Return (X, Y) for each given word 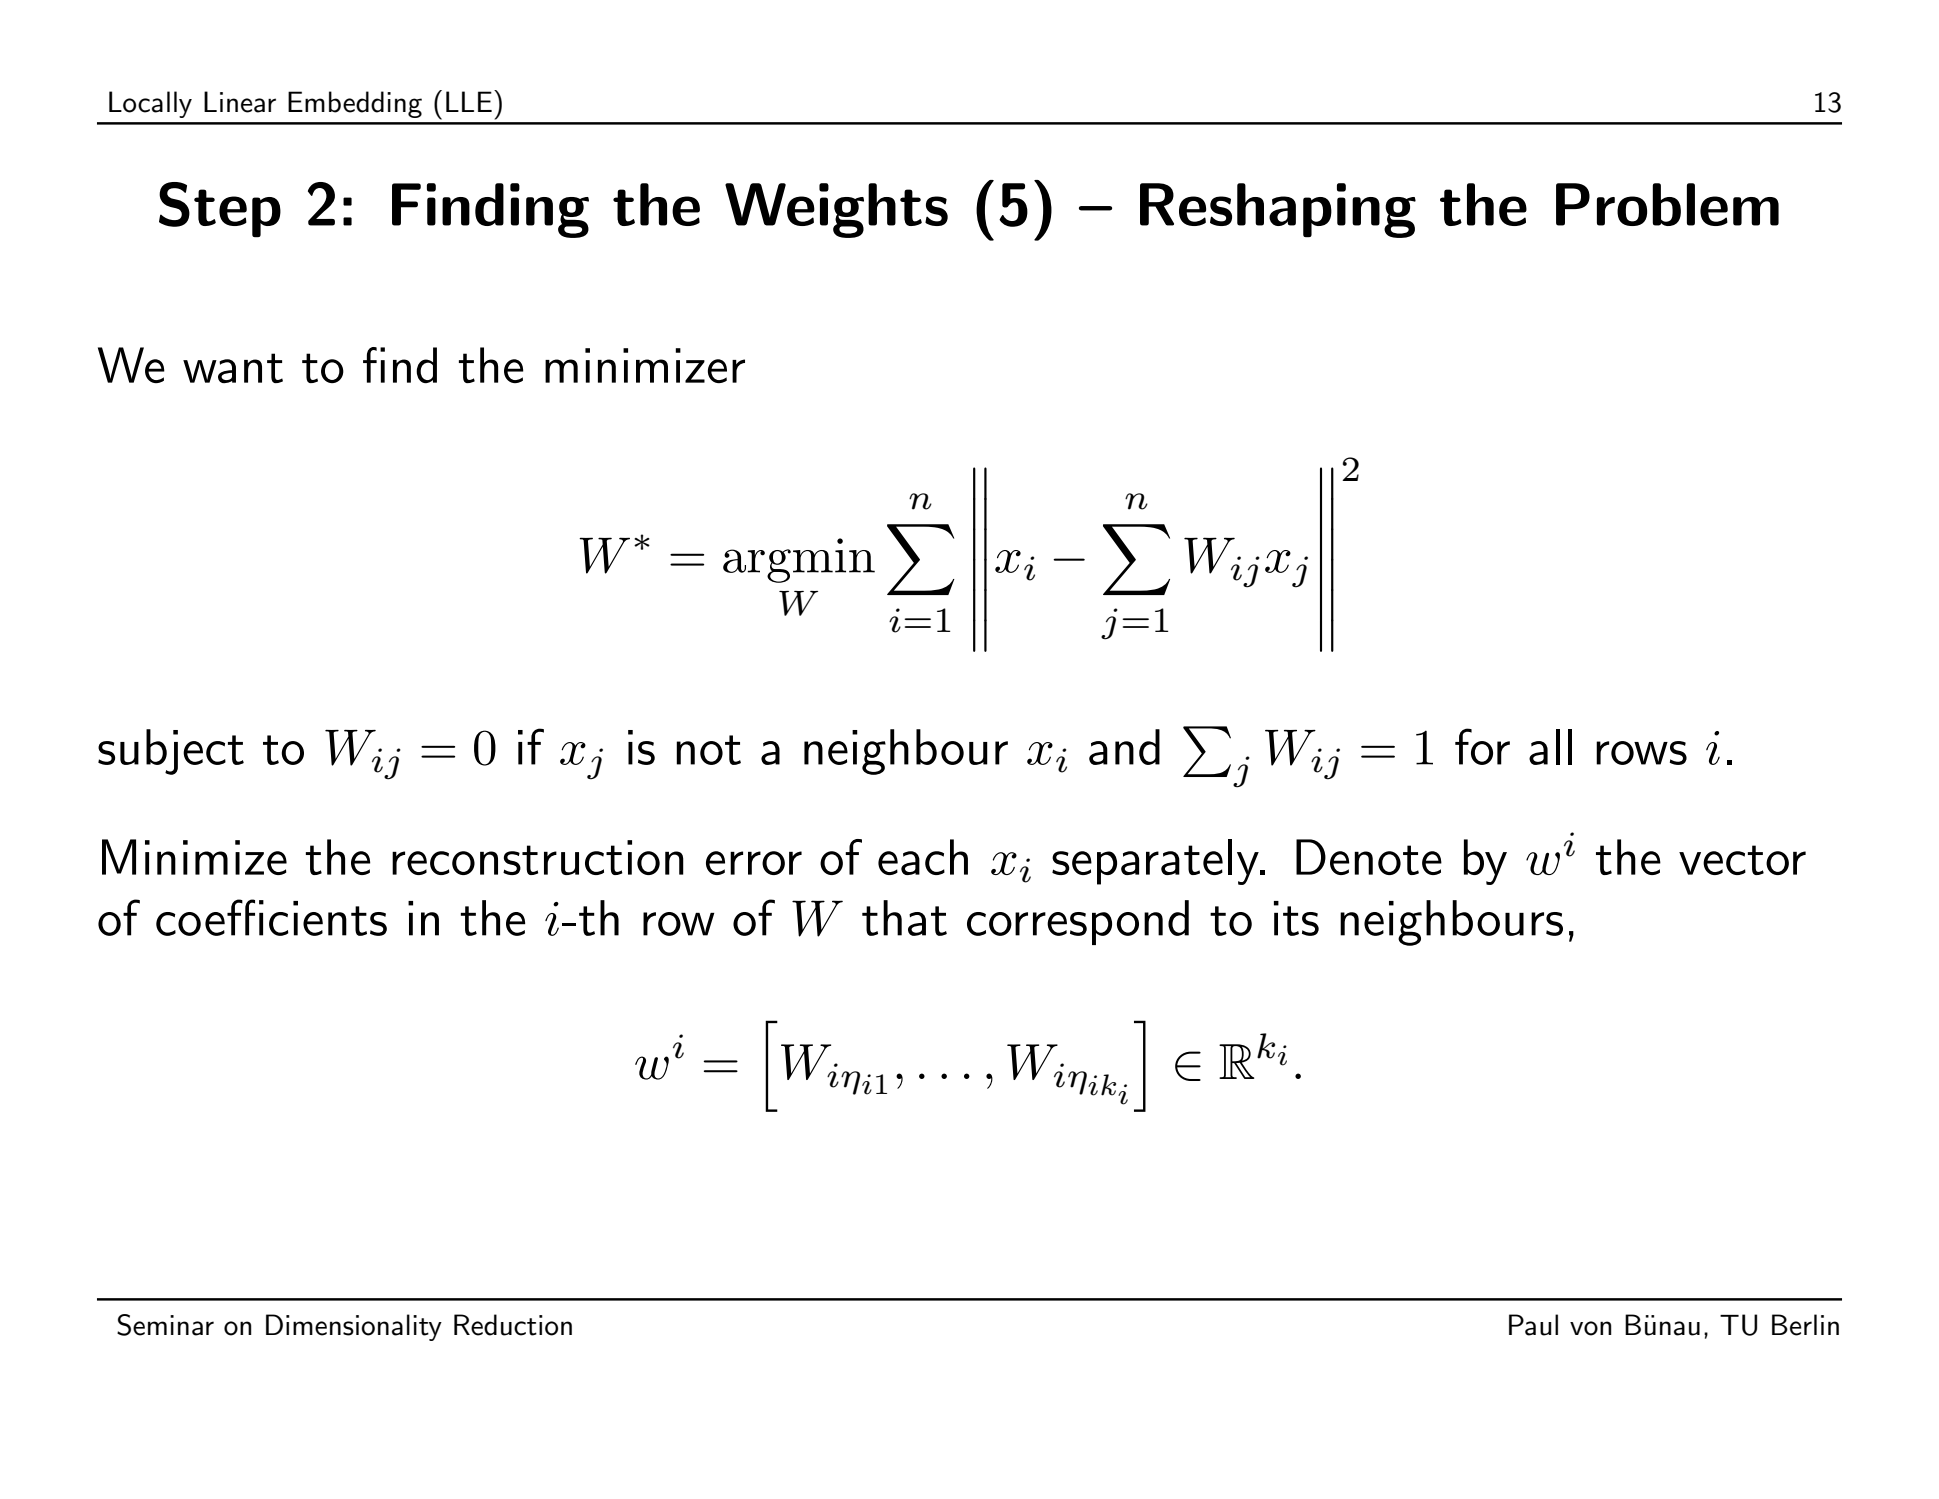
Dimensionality (354, 1327)
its (1296, 918)
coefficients (271, 917)
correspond (1078, 922)
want (233, 368)
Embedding (355, 104)
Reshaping (1278, 210)
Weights (836, 210)
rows (1641, 753)
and (1124, 747)
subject (171, 752)
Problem (1667, 204)
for (1482, 746)
